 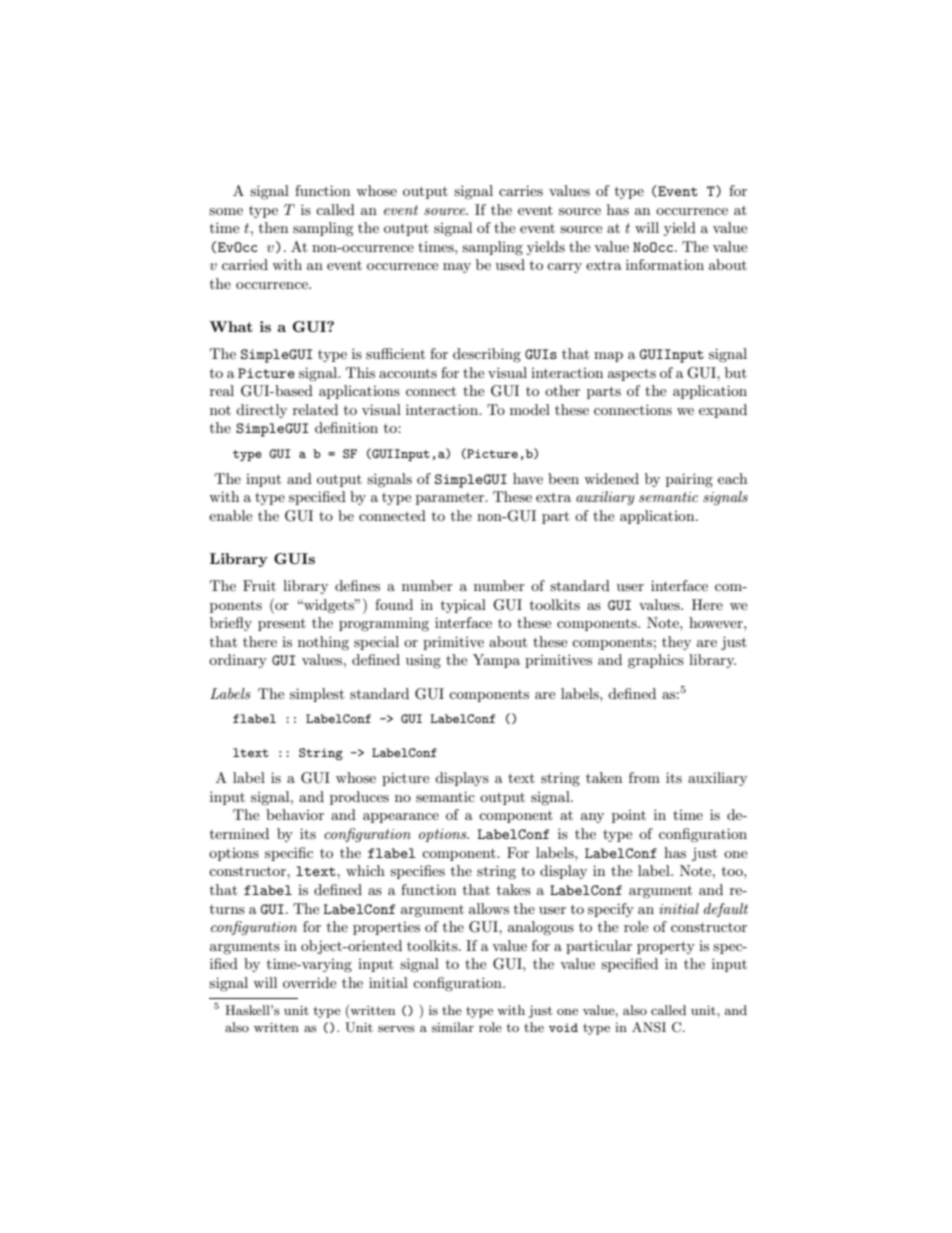 What do you see at coordinates (453, 1027) in the image?
I see `similar` at bounding box center [453, 1027].
